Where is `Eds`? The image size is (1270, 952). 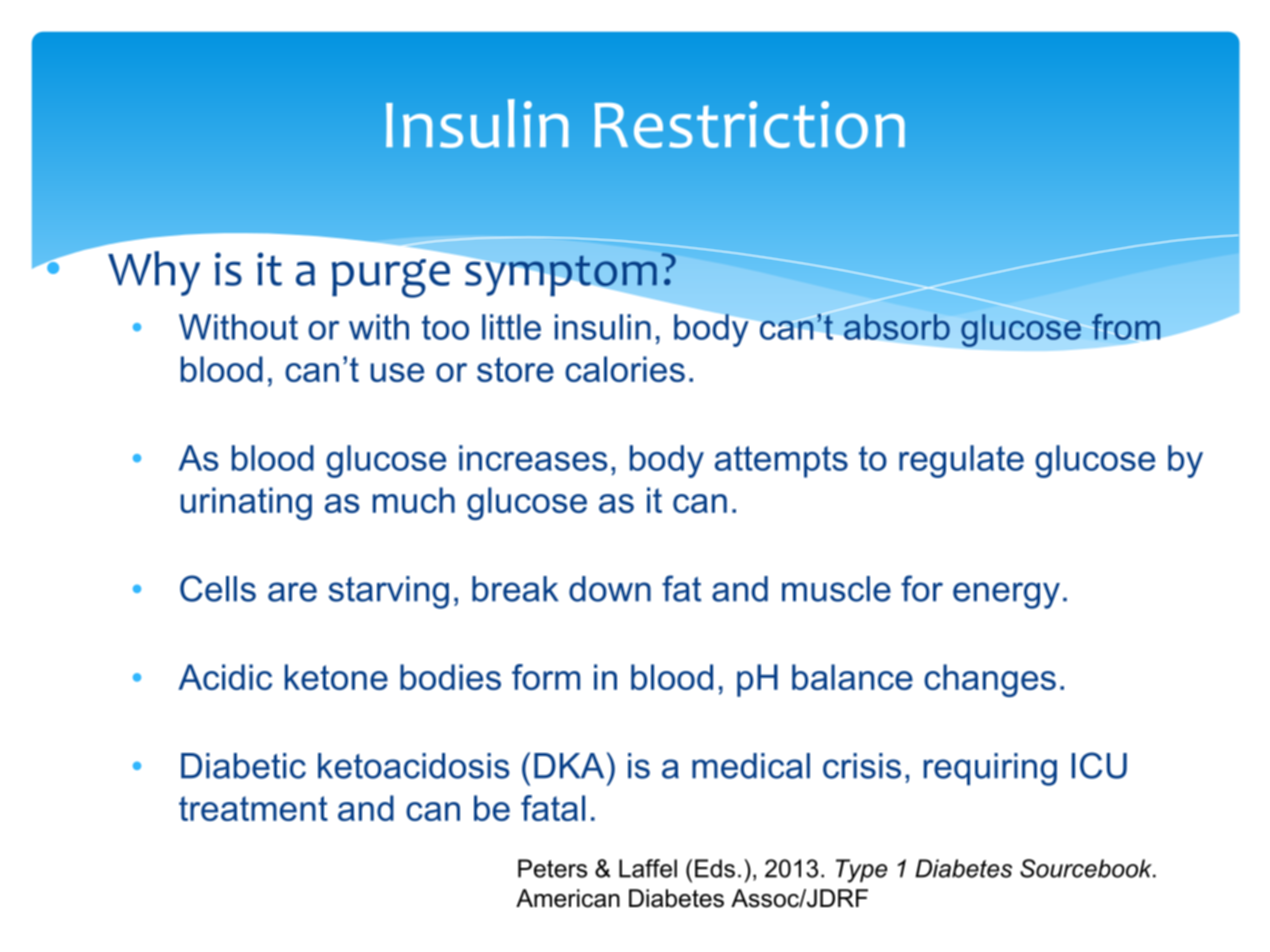
Eds is located at coordinates (715, 868).
